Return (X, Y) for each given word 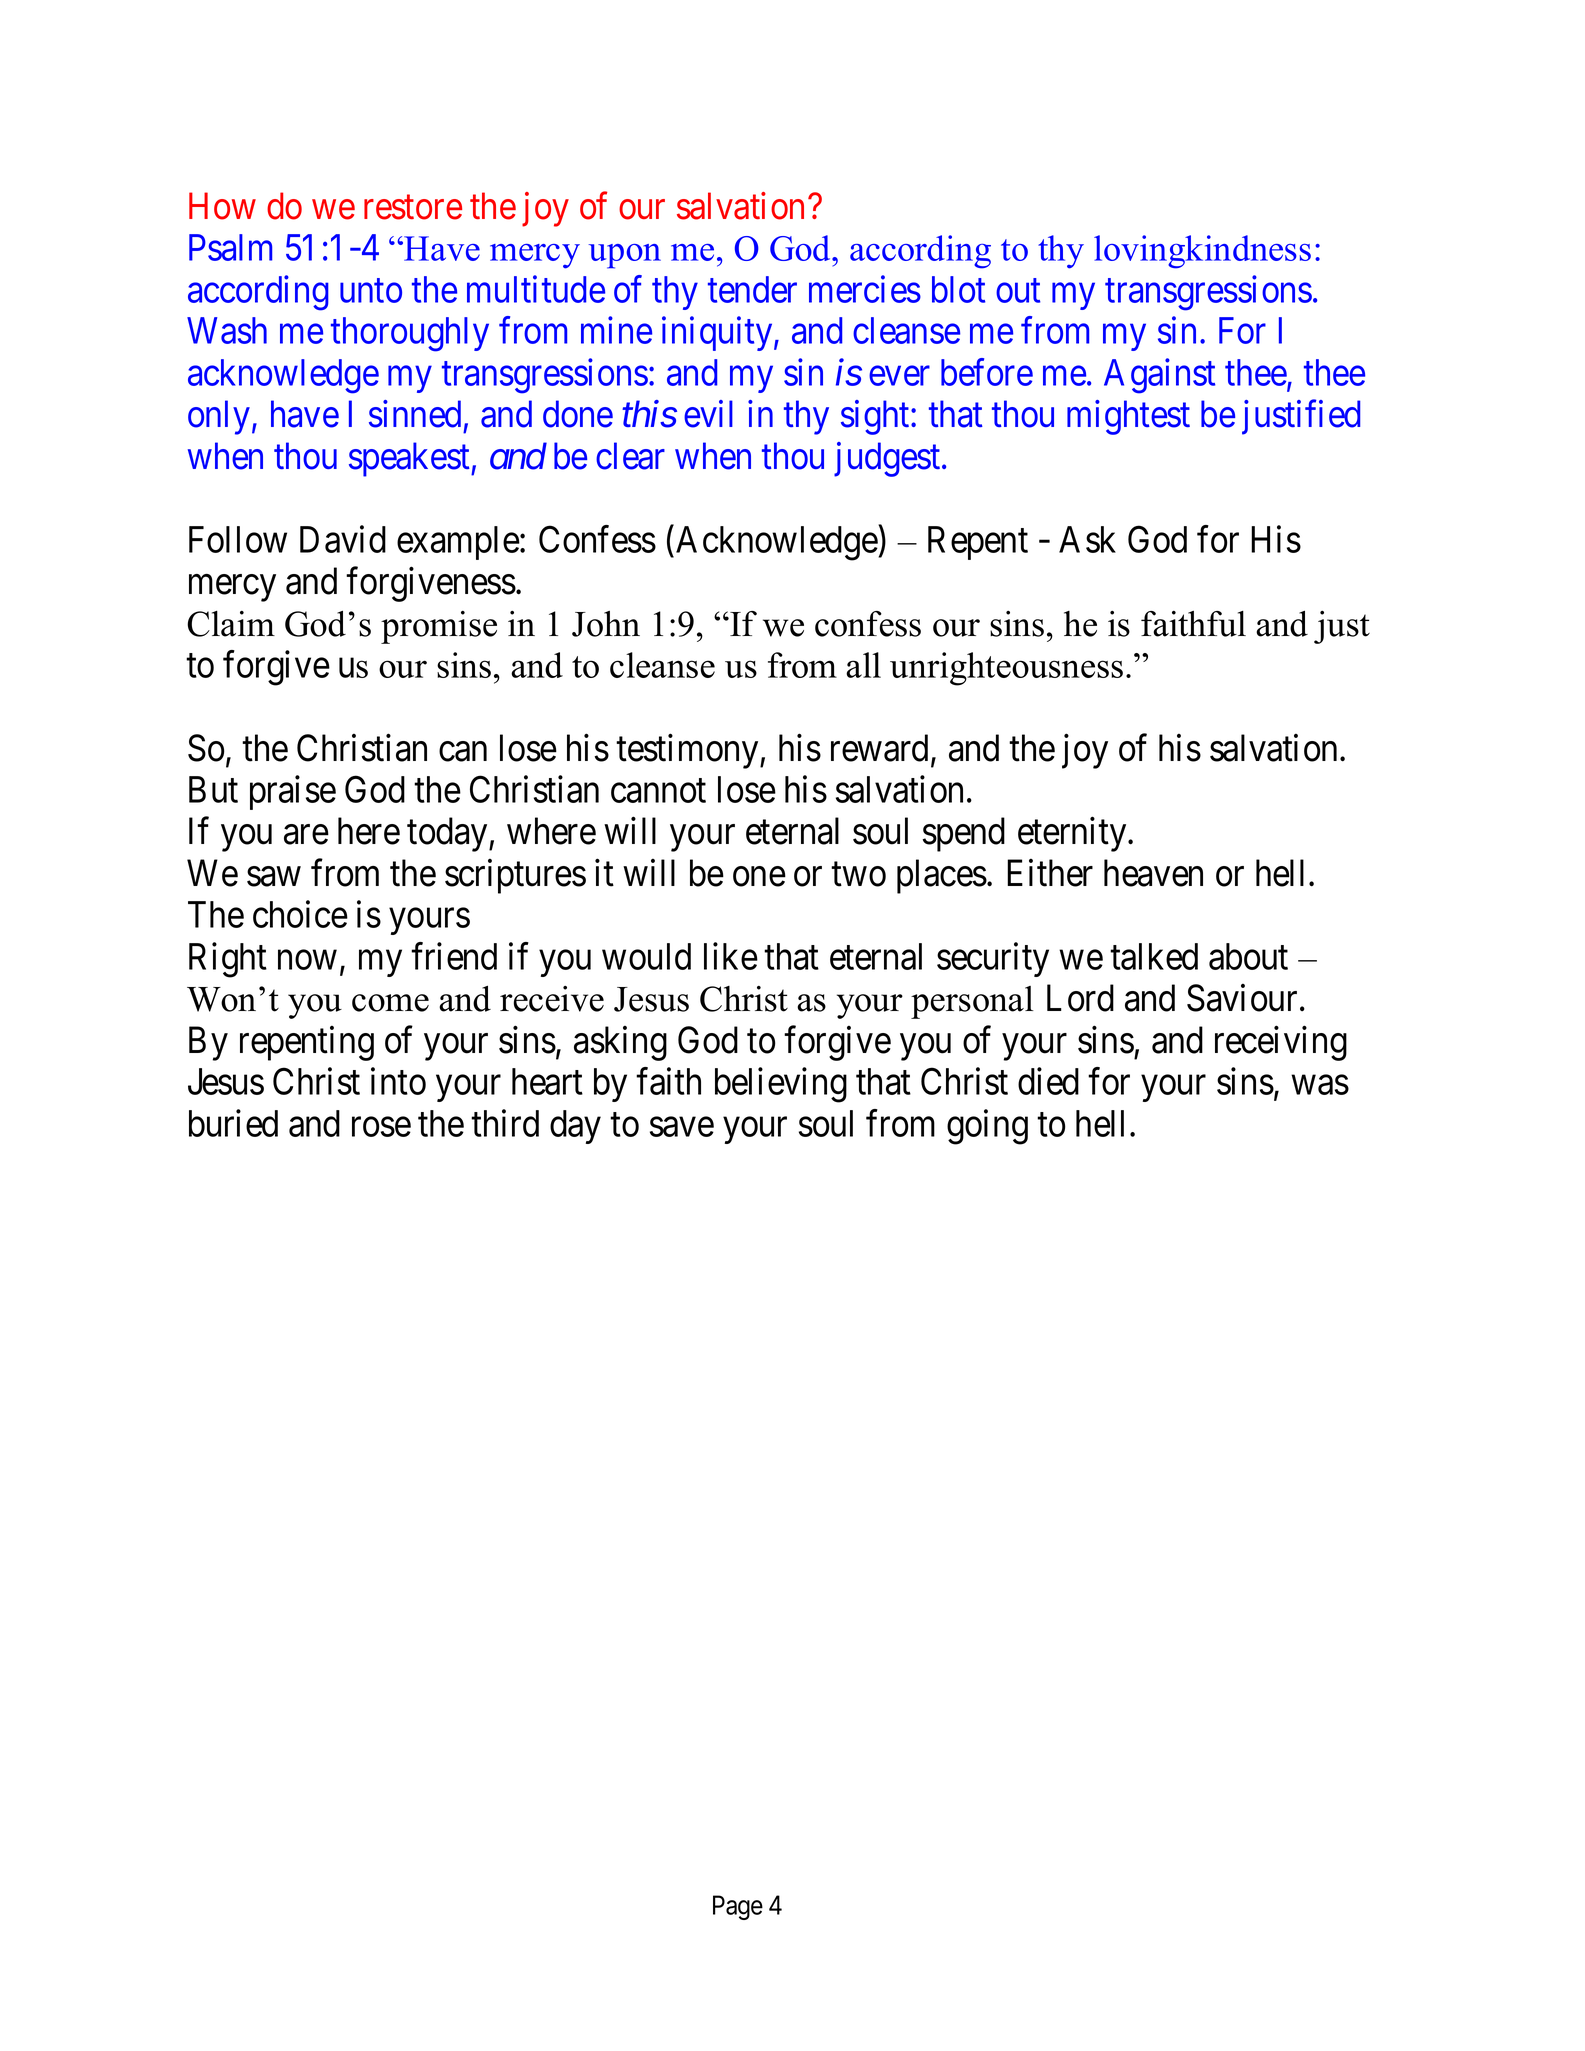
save (682, 1127)
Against (1159, 376)
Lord (1080, 998)
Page (738, 1907)
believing (781, 1085)
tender (752, 289)
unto (371, 291)
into (398, 1081)
